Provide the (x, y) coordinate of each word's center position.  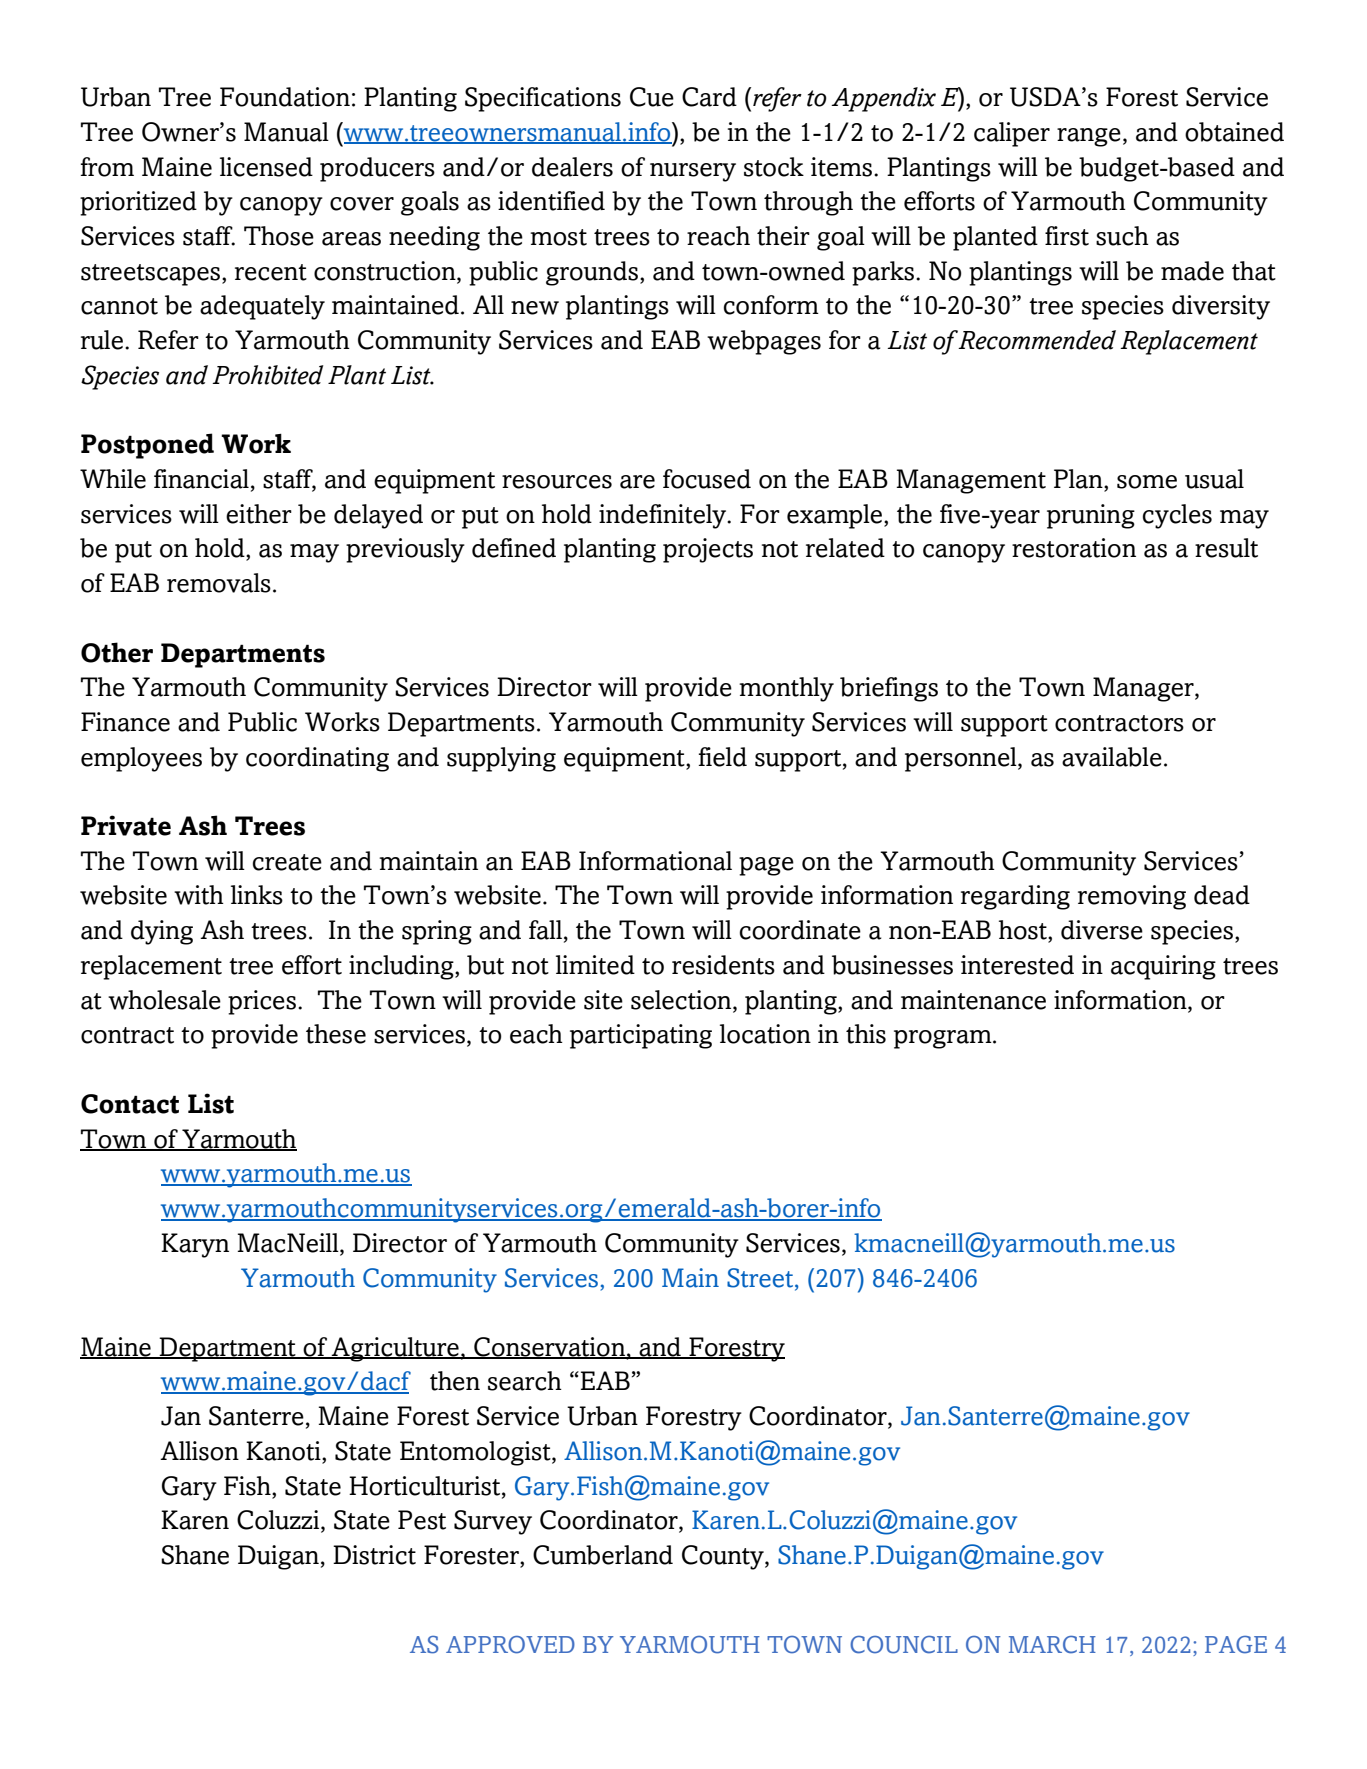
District (374, 1555)
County (724, 1557)
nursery (693, 172)
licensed (266, 167)
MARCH (1052, 1645)
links (257, 895)
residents (723, 965)
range (1089, 137)
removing (1132, 897)
